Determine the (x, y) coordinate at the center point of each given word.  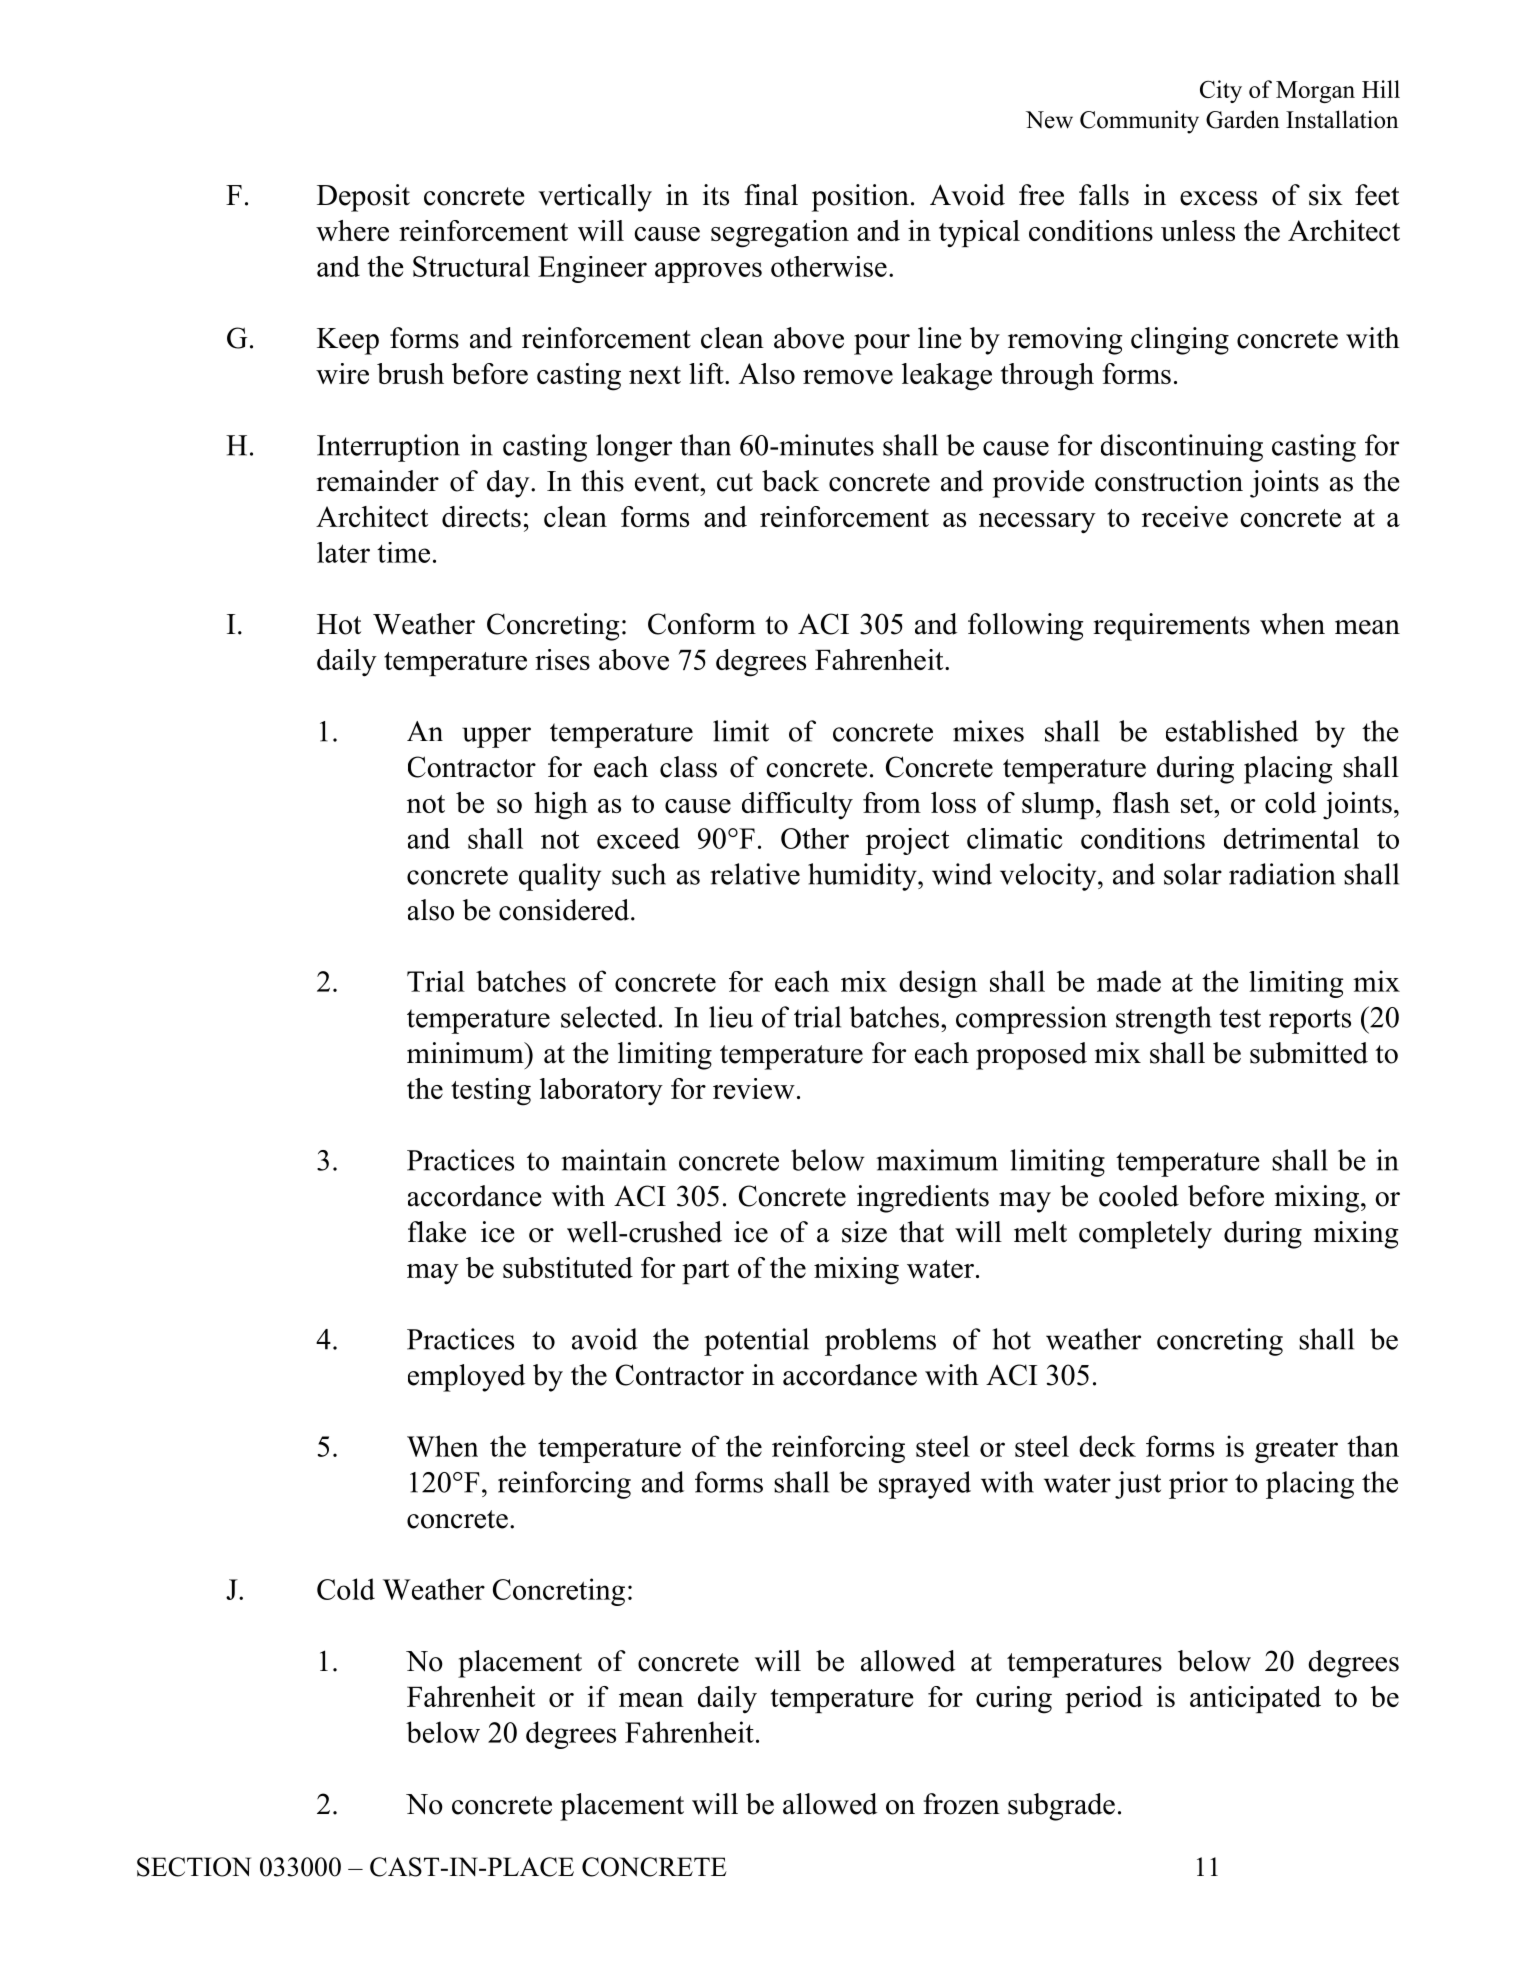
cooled (1139, 1196)
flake (437, 1232)
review (754, 1088)
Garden (1243, 119)
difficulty (797, 806)
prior (1198, 1485)
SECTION (194, 1867)
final (771, 195)
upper (496, 737)
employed (466, 1378)
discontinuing (1182, 448)
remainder (377, 481)
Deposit (363, 198)
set (1198, 804)
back (790, 481)
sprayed (925, 1485)
